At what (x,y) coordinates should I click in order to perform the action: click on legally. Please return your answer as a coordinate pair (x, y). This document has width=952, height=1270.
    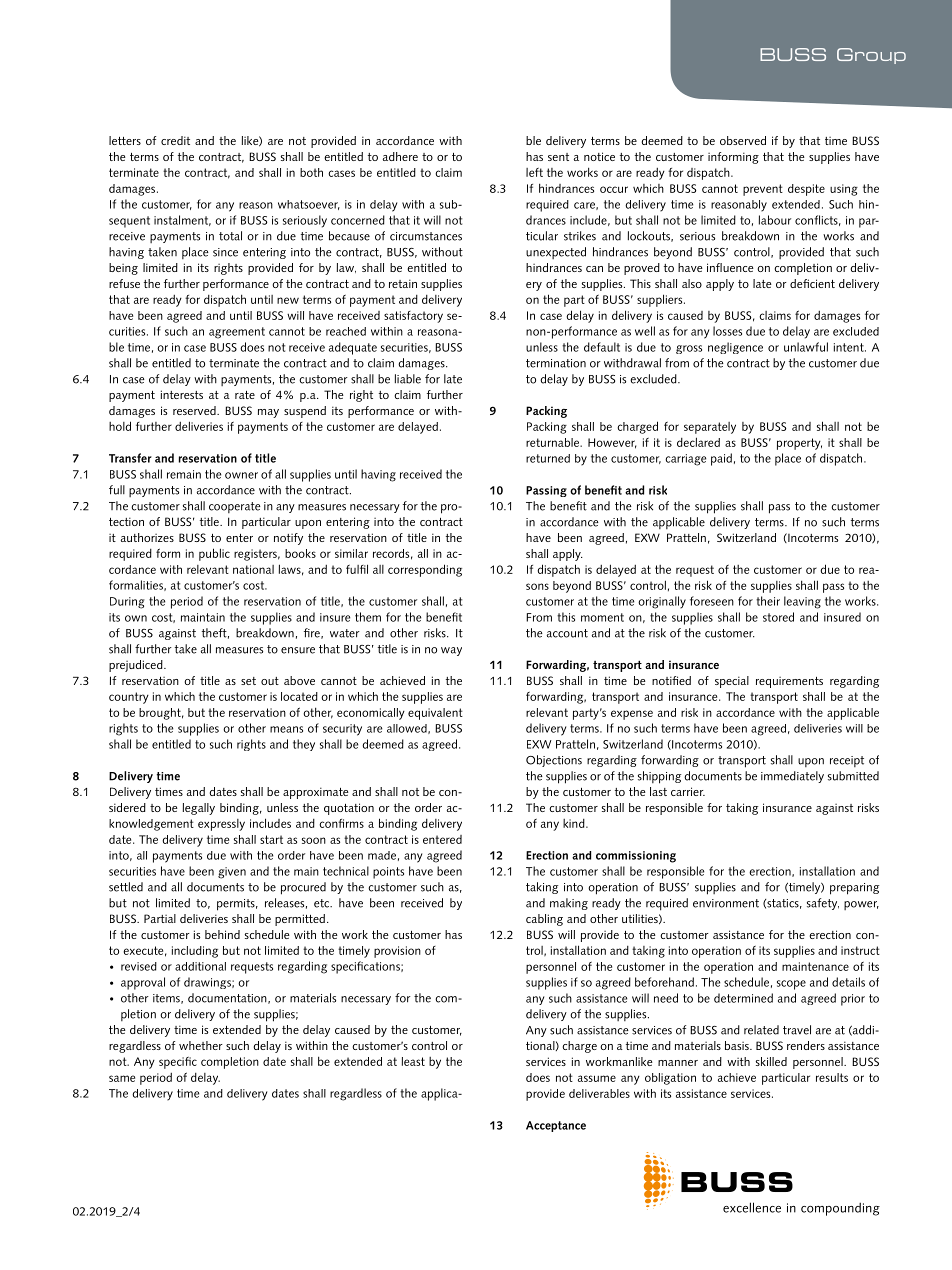
    Looking at the image, I should click on (199, 809).
